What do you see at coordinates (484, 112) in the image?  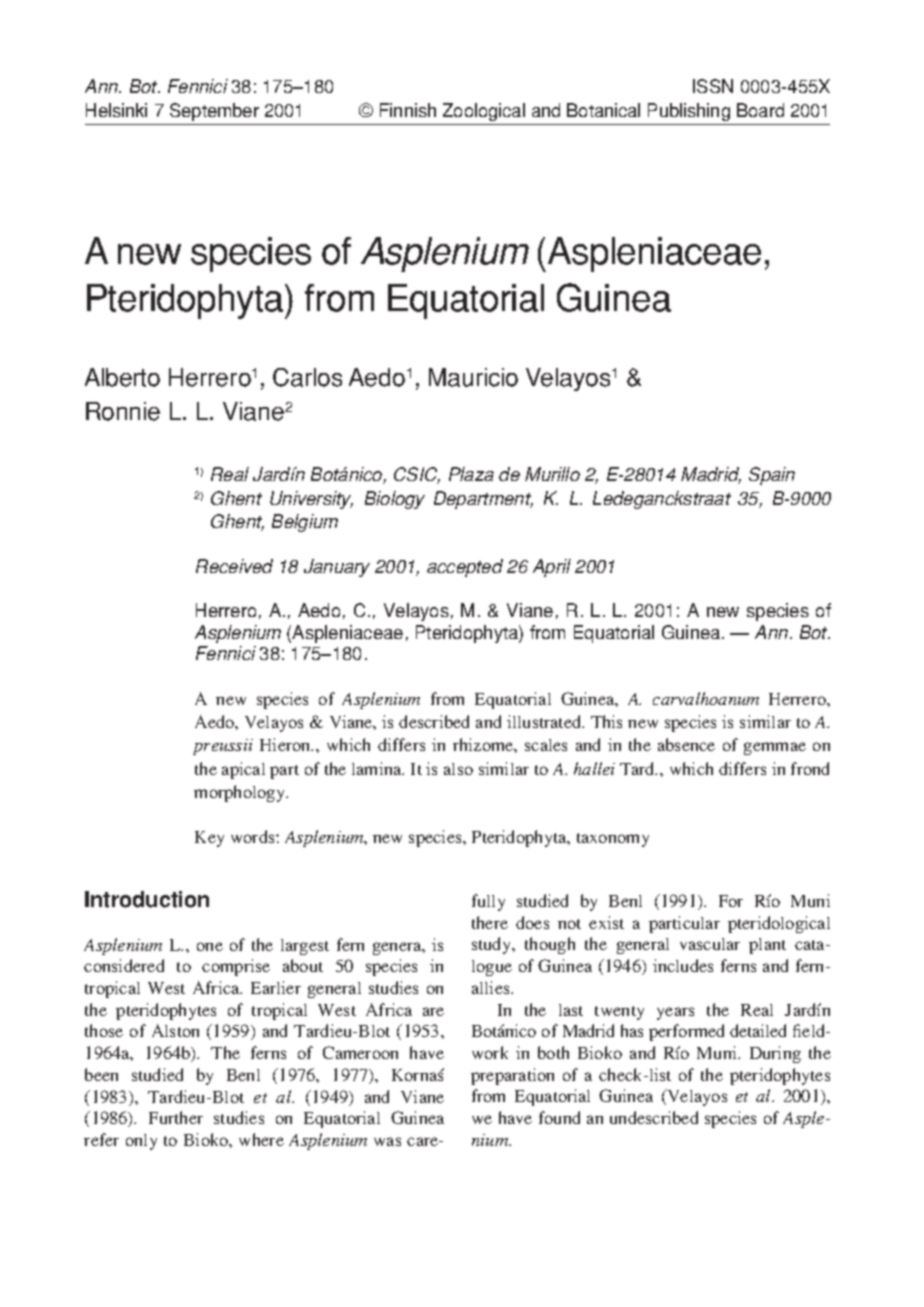 I see `Zoological` at bounding box center [484, 112].
